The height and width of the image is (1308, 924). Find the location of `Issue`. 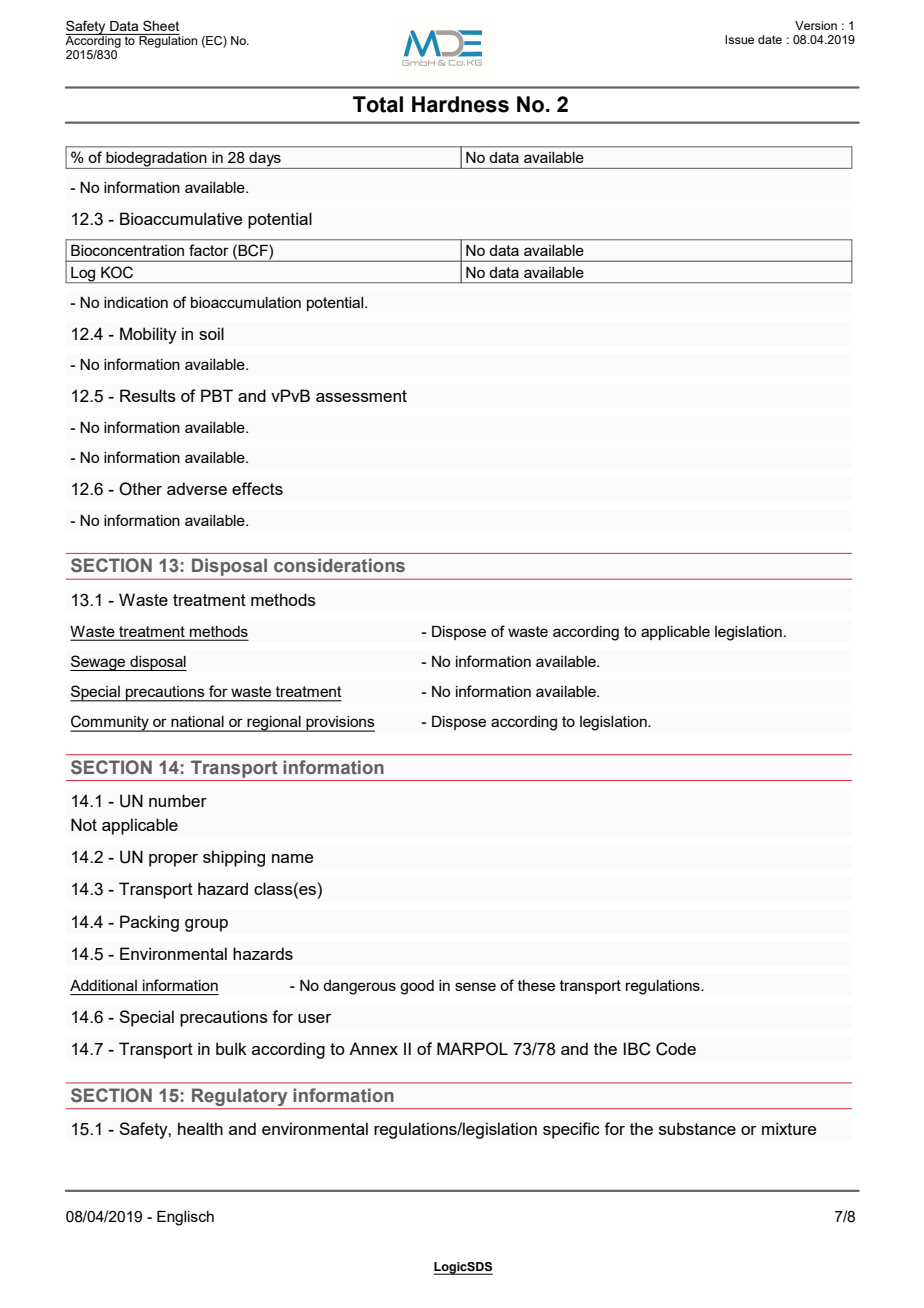

Issue is located at coordinates (739, 39).
